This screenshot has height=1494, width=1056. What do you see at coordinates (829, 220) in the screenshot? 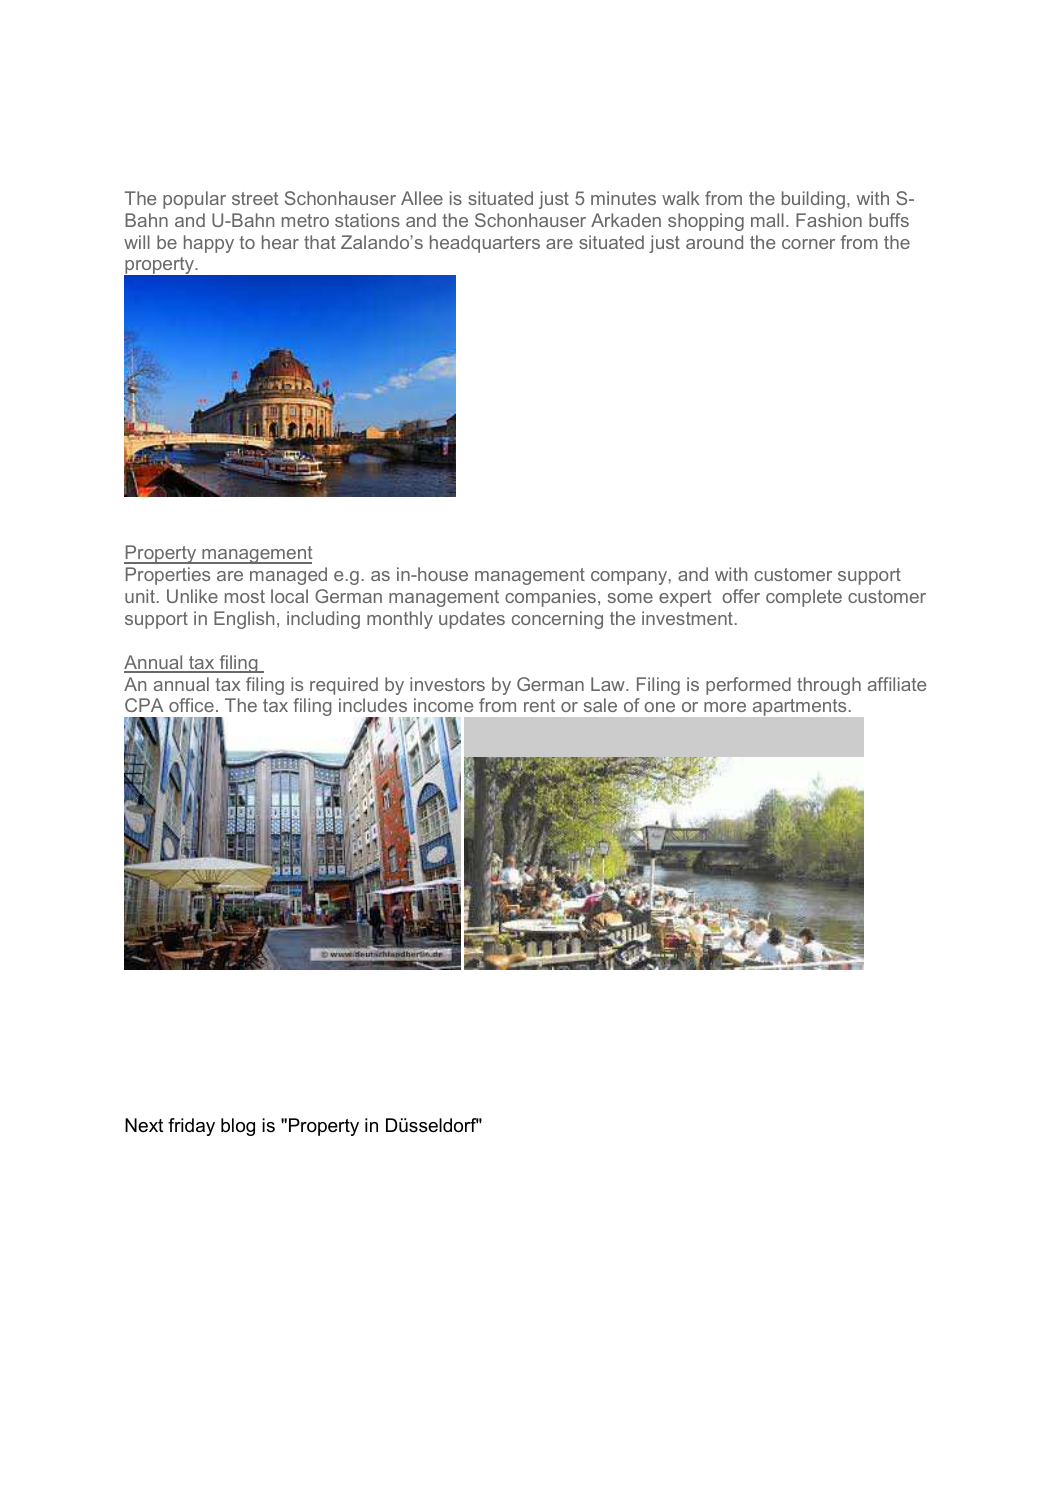
I see `Fashion` at bounding box center [829, 220].
